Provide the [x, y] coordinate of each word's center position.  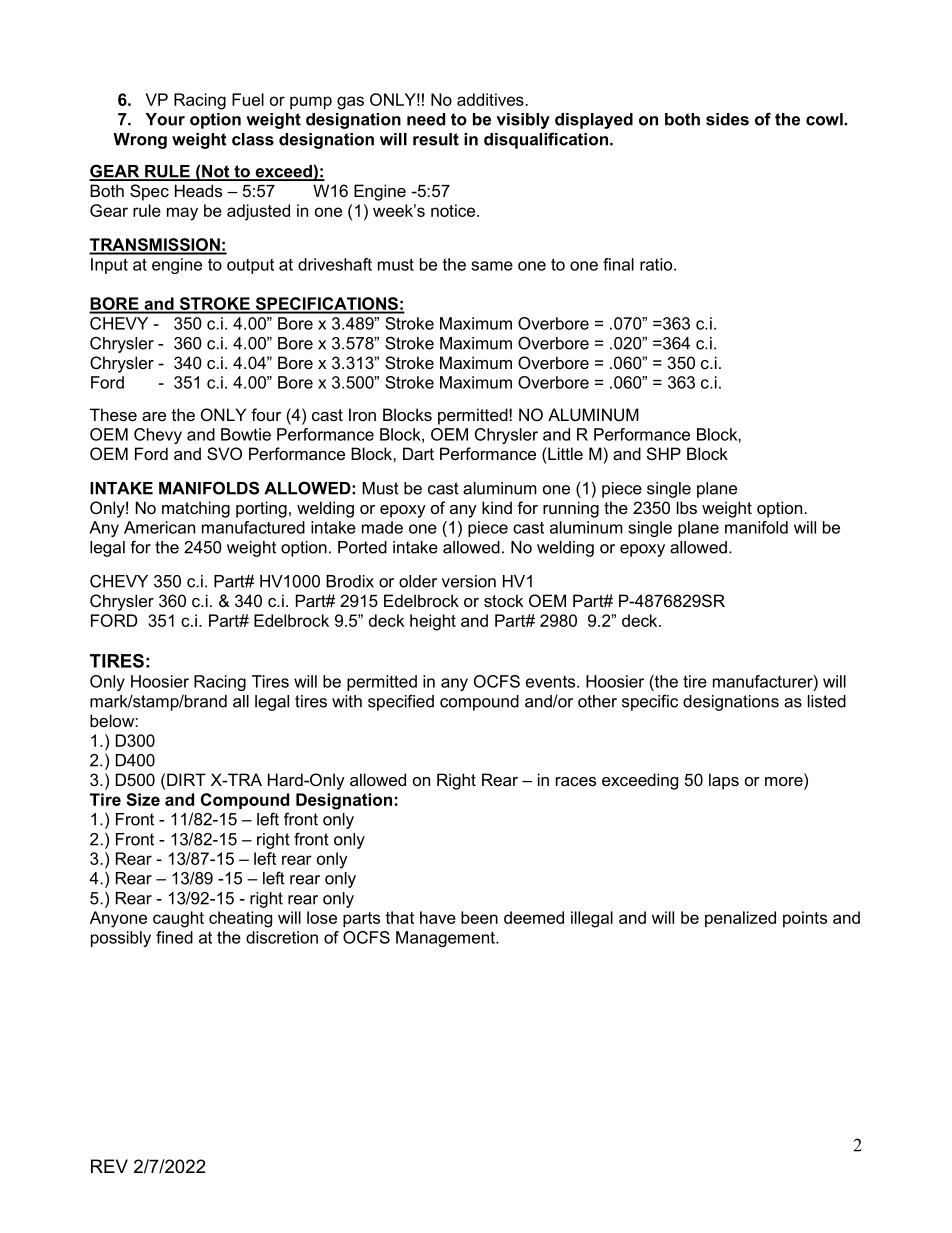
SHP [664, 453]
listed [827, 701]
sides [727, 119]
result [436, 139]
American [159, 527]
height [433, 622]
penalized [740, 919]
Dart [418, 453]
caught [178, 919]
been [479, 917]
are [154, 416]
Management [446, 939]
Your [165, 119]
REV [109, 1166]
